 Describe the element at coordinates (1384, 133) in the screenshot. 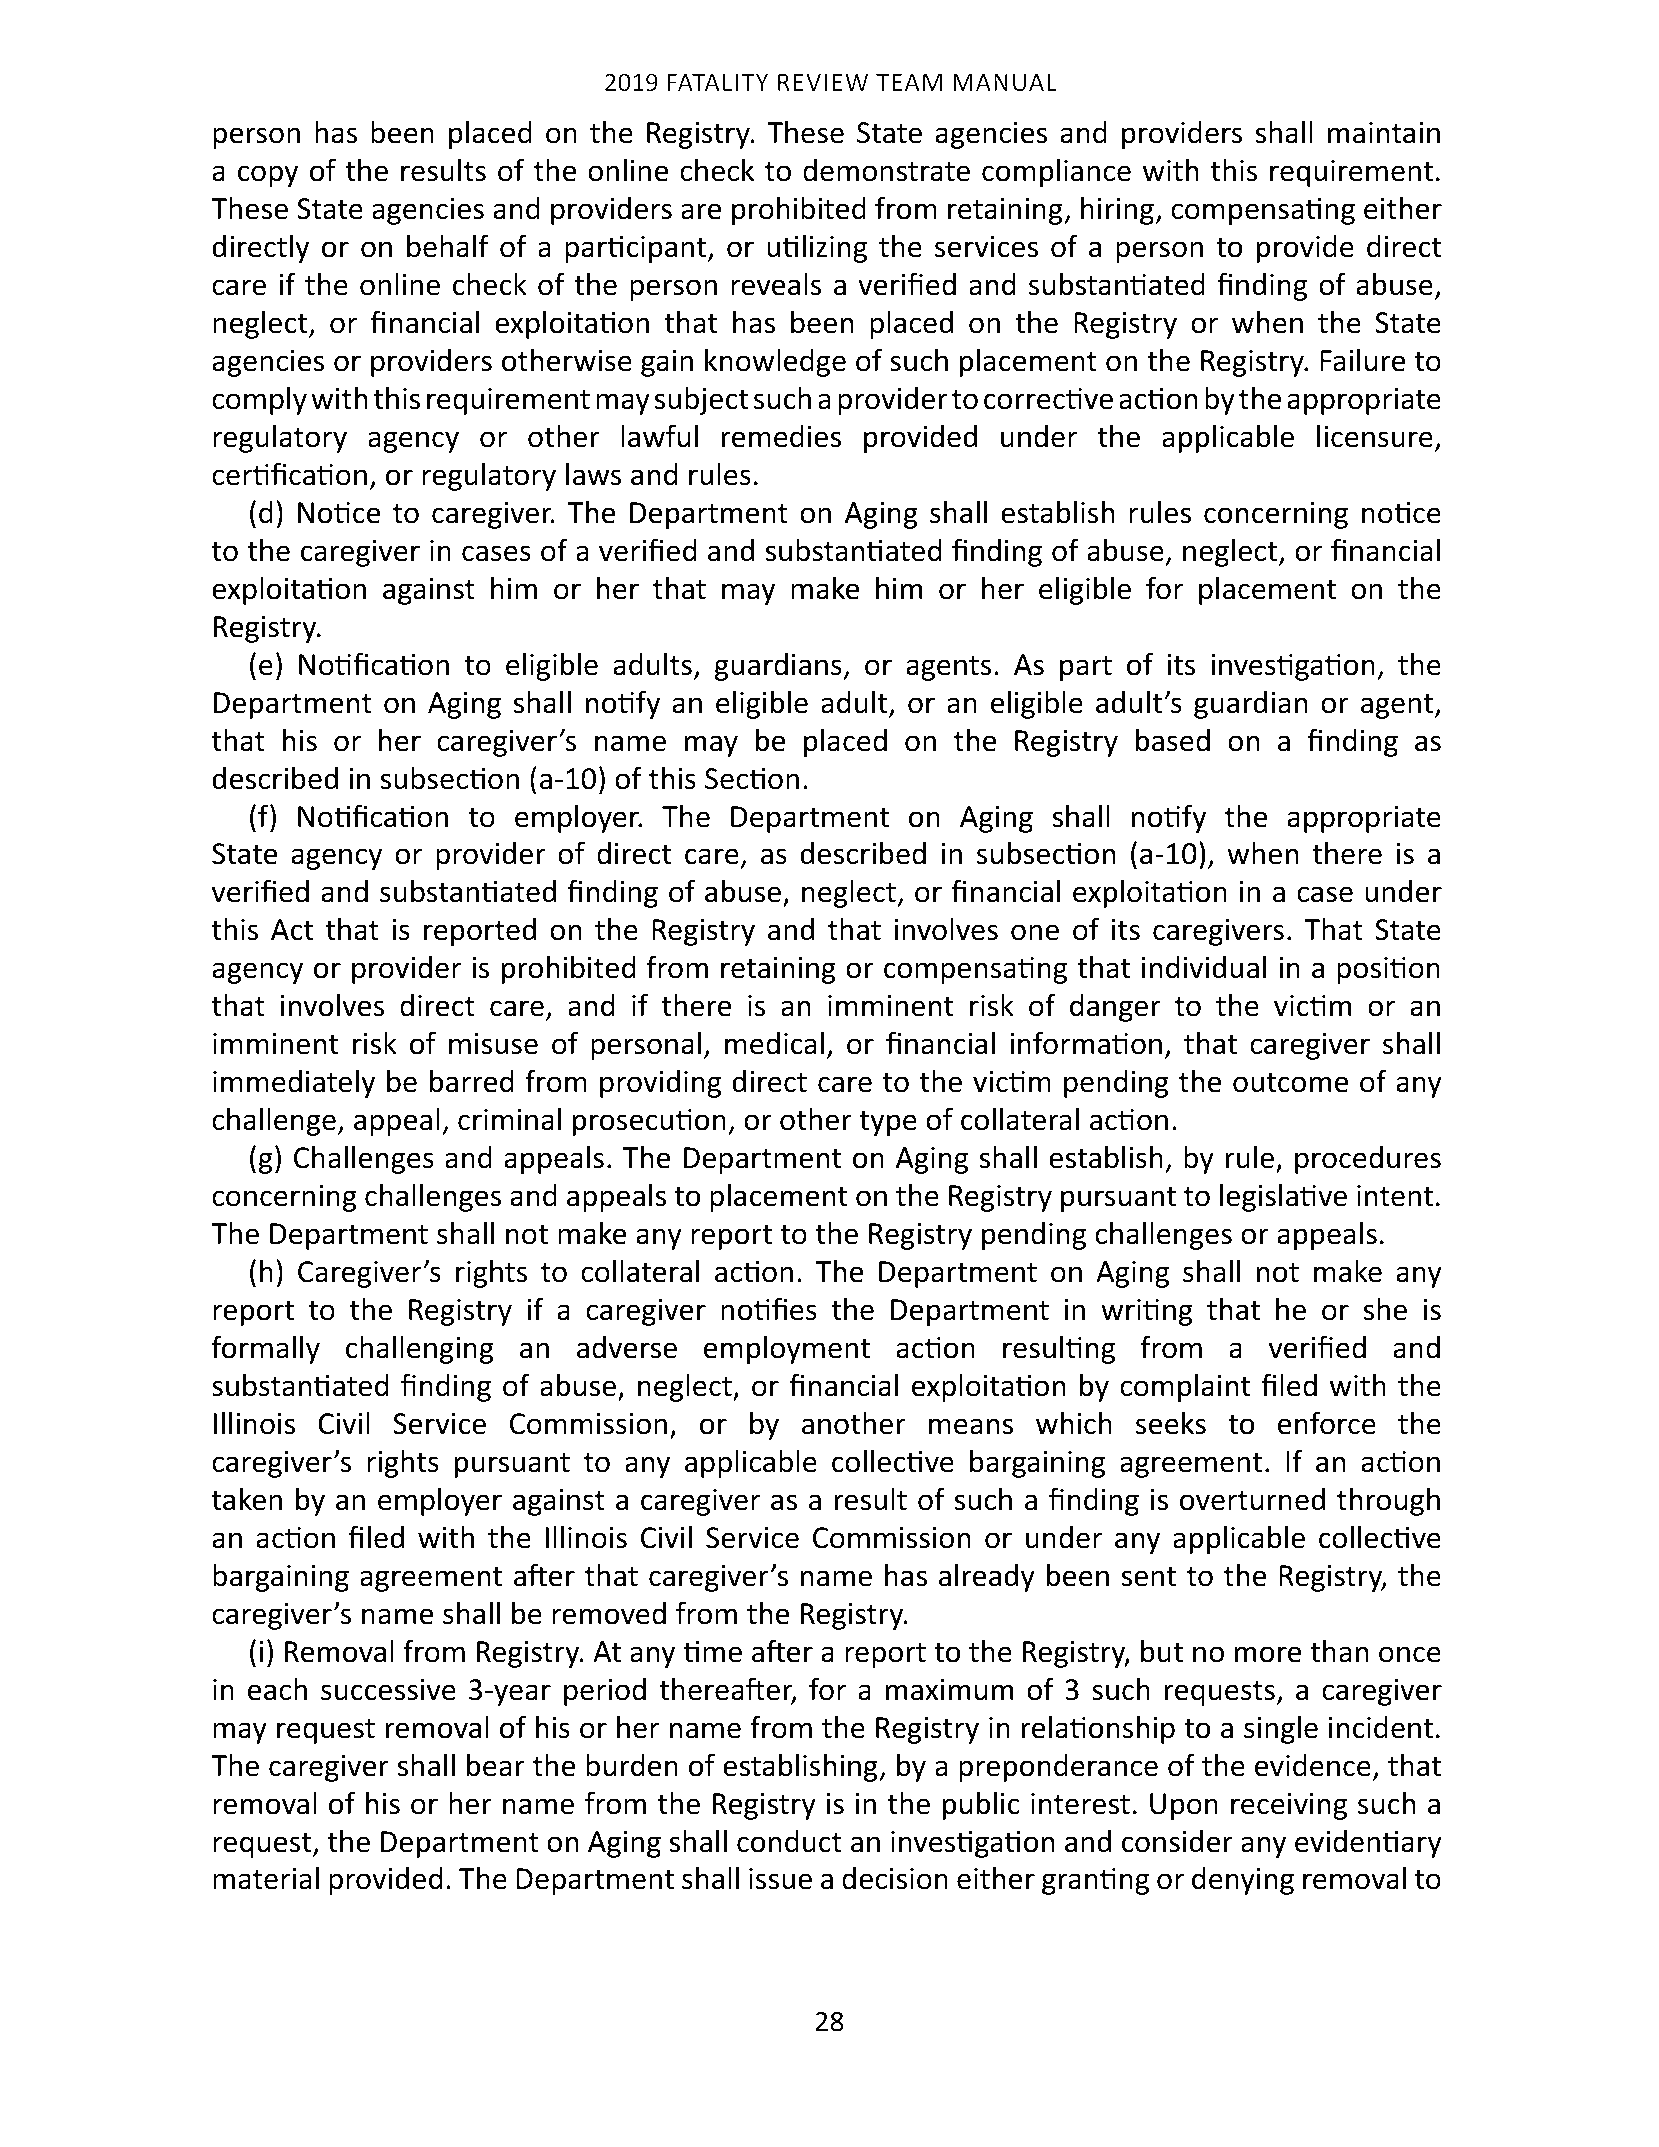

I see `maintain` at that location.
